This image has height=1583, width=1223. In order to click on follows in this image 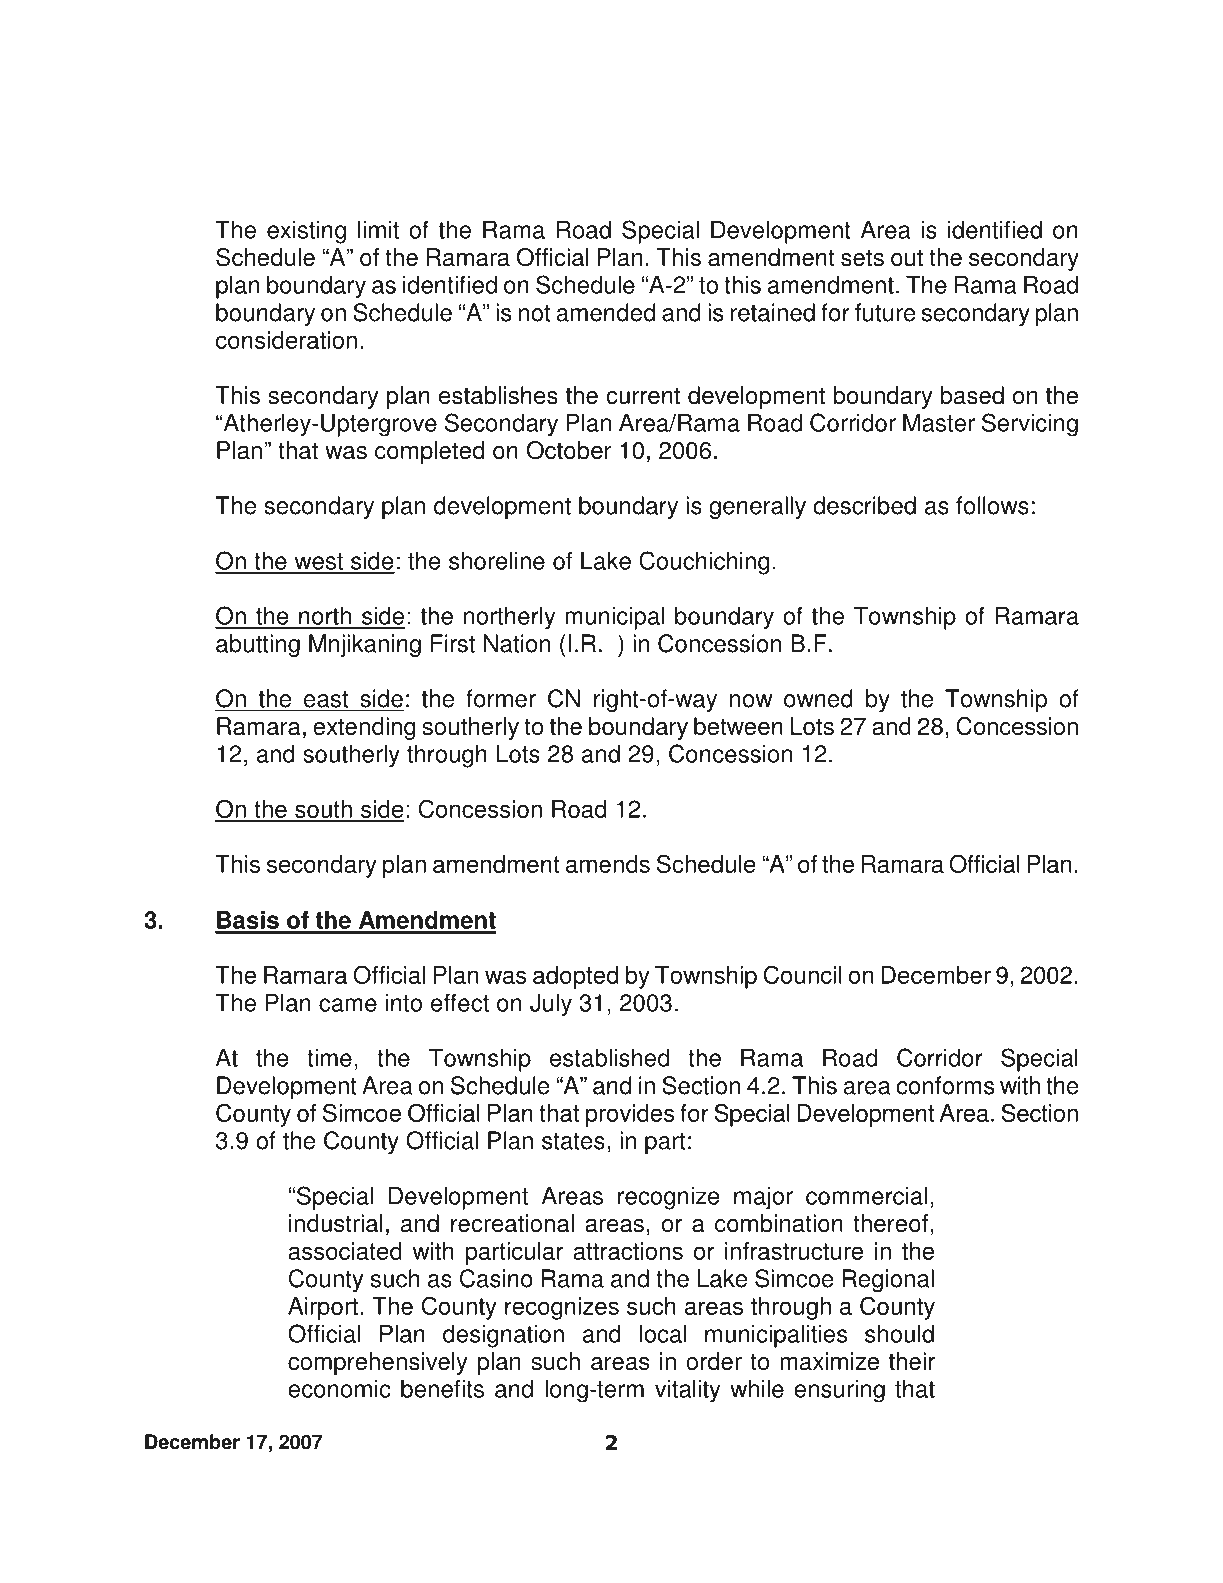, I will do `click(992, 505)`.
